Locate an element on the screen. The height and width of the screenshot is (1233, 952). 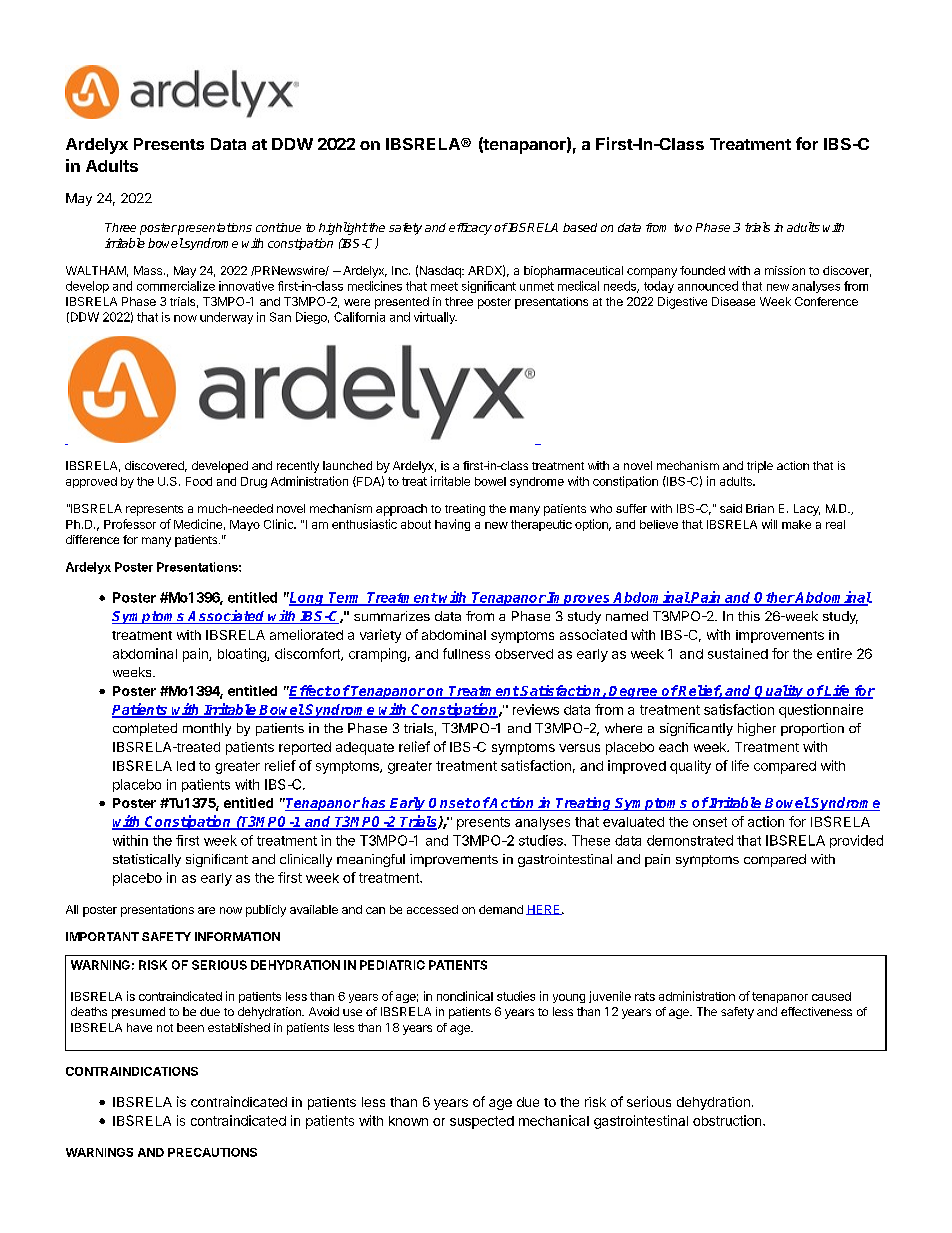
INFORMATION is located at coordinates (237, 936).
